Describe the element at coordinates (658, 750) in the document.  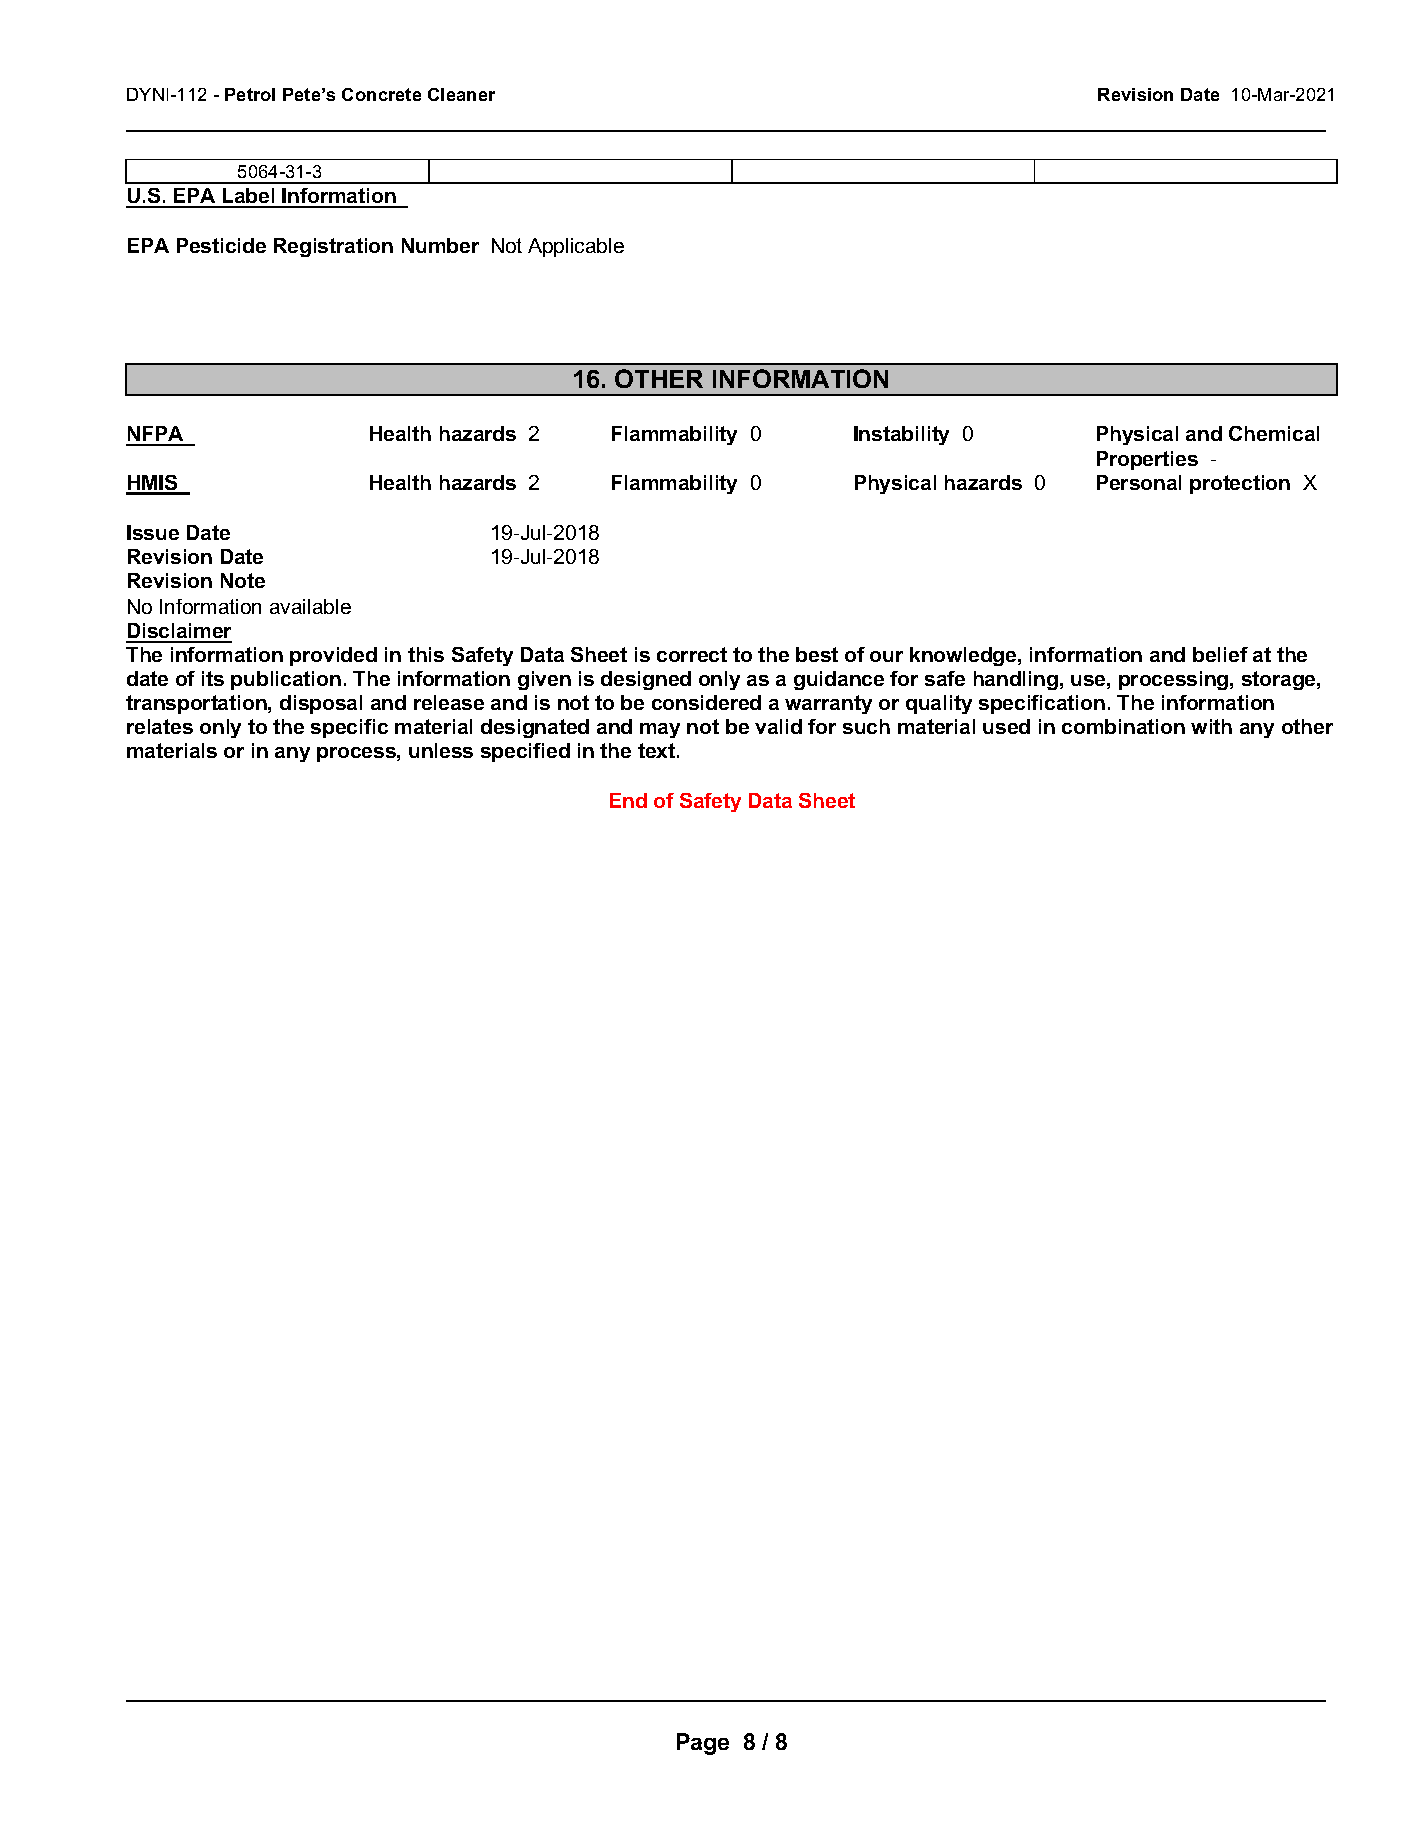
I see `text` at that location.
